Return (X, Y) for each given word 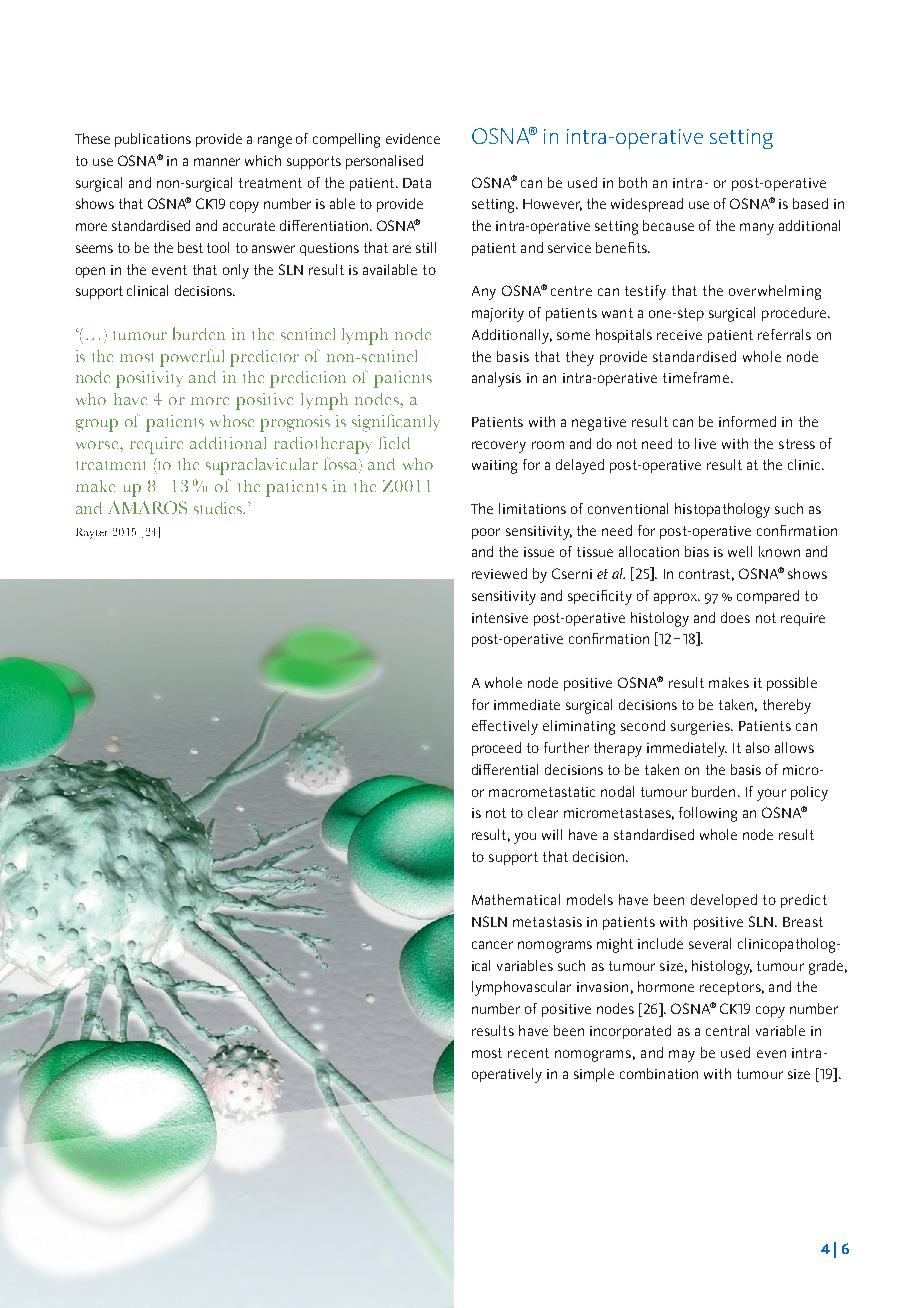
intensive (500, 618)
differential (505, 769)
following (708, 814)
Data (417, 183)
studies (219, 508)
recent (528, 1053)
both (633, 182)
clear (543, 812)
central (727, 1030)
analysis (496, 379)
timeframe (696, 377)
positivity (149, 379)
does (735, 617)
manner (217, 162)
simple (594, 1075)
